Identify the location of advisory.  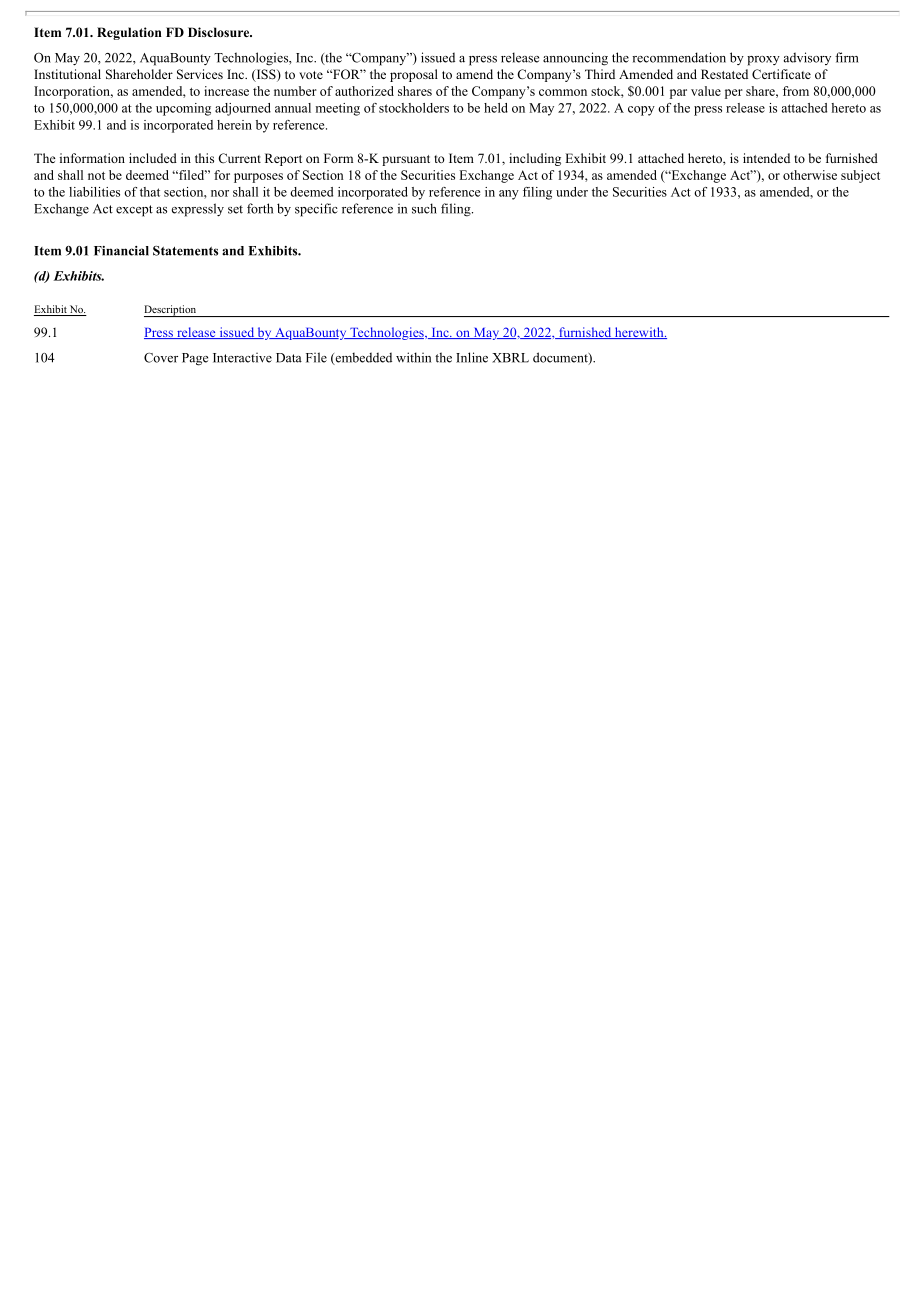
(807, 58).
